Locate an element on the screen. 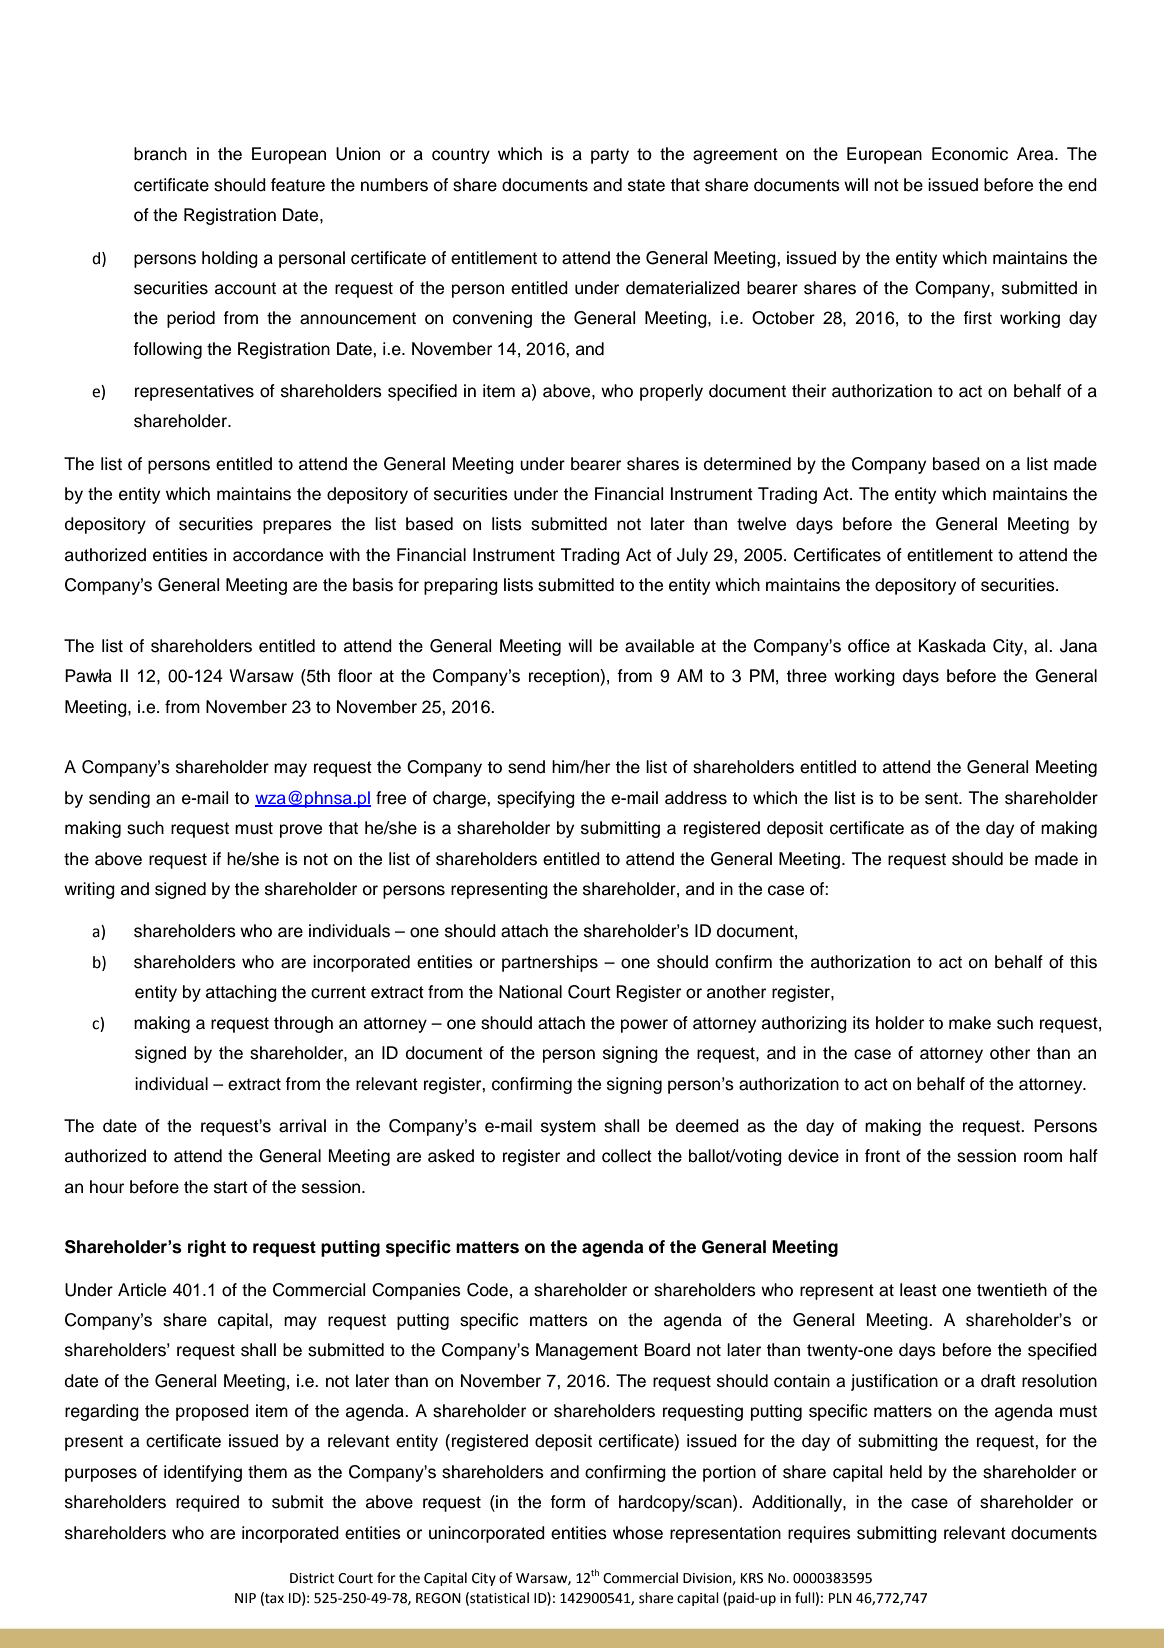  NIP is located at coordinates (245, 1598).
